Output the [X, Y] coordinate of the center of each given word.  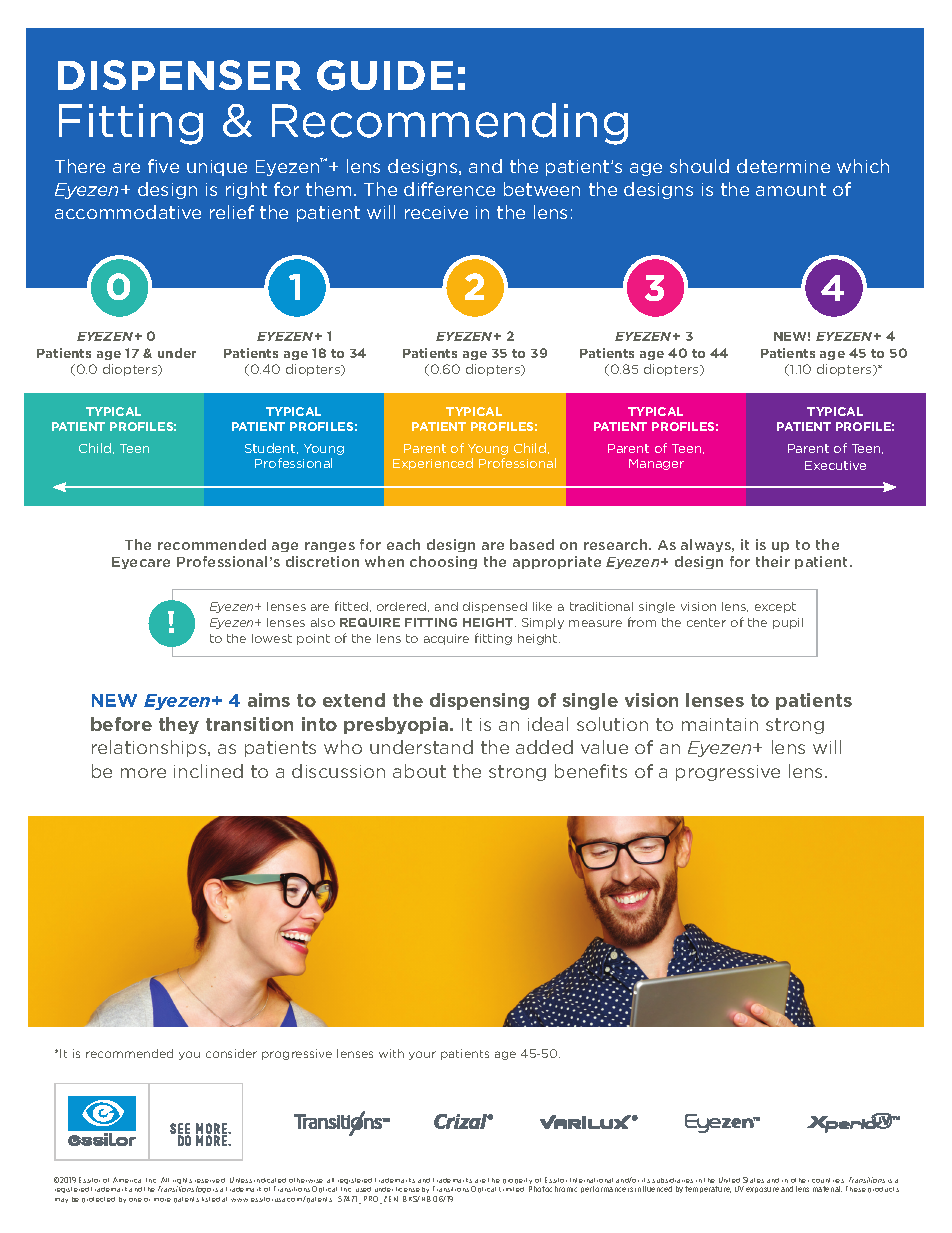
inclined [208, 771]
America [127, 1180]
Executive [835, 465]
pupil [788, 623]
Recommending [450, 124]
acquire [446, 639]
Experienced [433, 464]
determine [783, 166]
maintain [720, 724]
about [419, 771]
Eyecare [141, 563]
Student [271, 448]
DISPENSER [179, 75]
